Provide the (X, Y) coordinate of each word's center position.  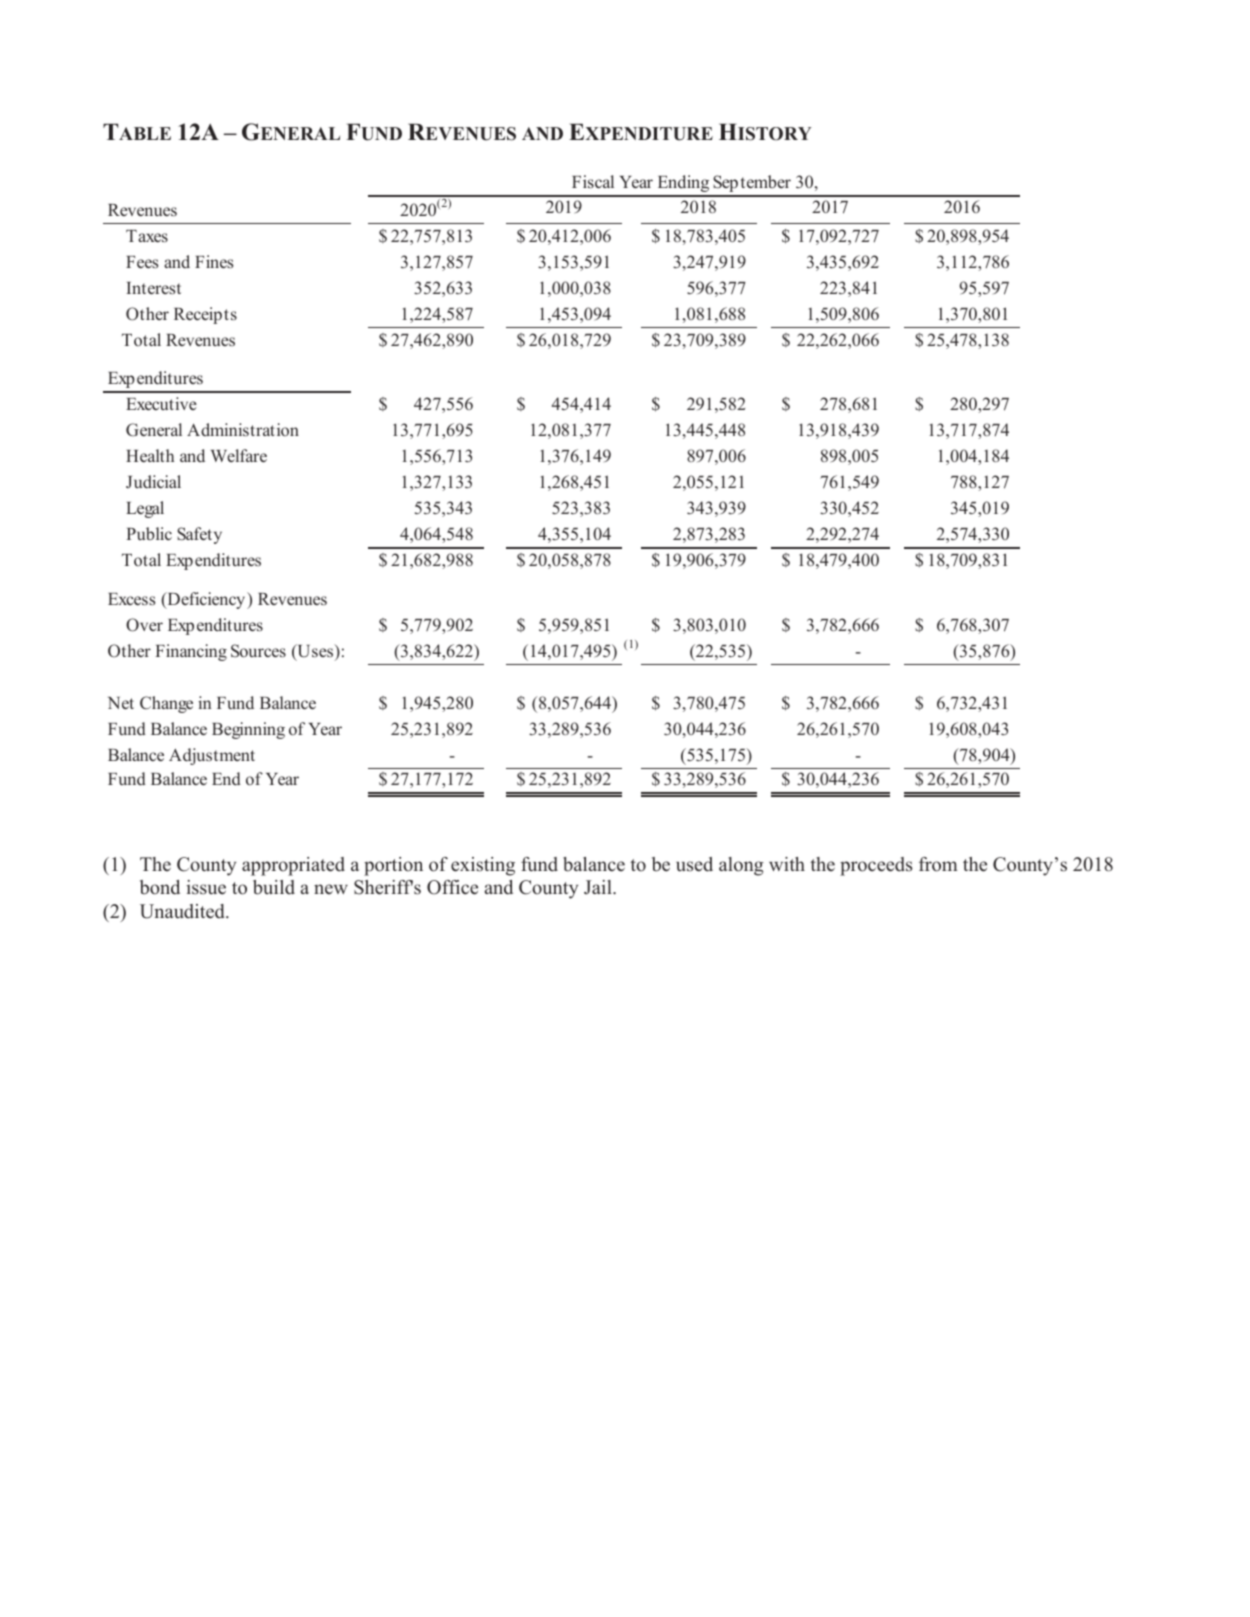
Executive (161, 403)
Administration (243, 429)
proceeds (876, 866)
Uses (315, 652)
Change (166, 704)
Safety (199, 535)
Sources (258, 651)
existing (483, 866)
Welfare (239, 455)
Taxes (147, 236)
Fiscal (593, 182)
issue (206, 887)
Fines (214, 262)
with (787, 864)
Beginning (248, 730)
